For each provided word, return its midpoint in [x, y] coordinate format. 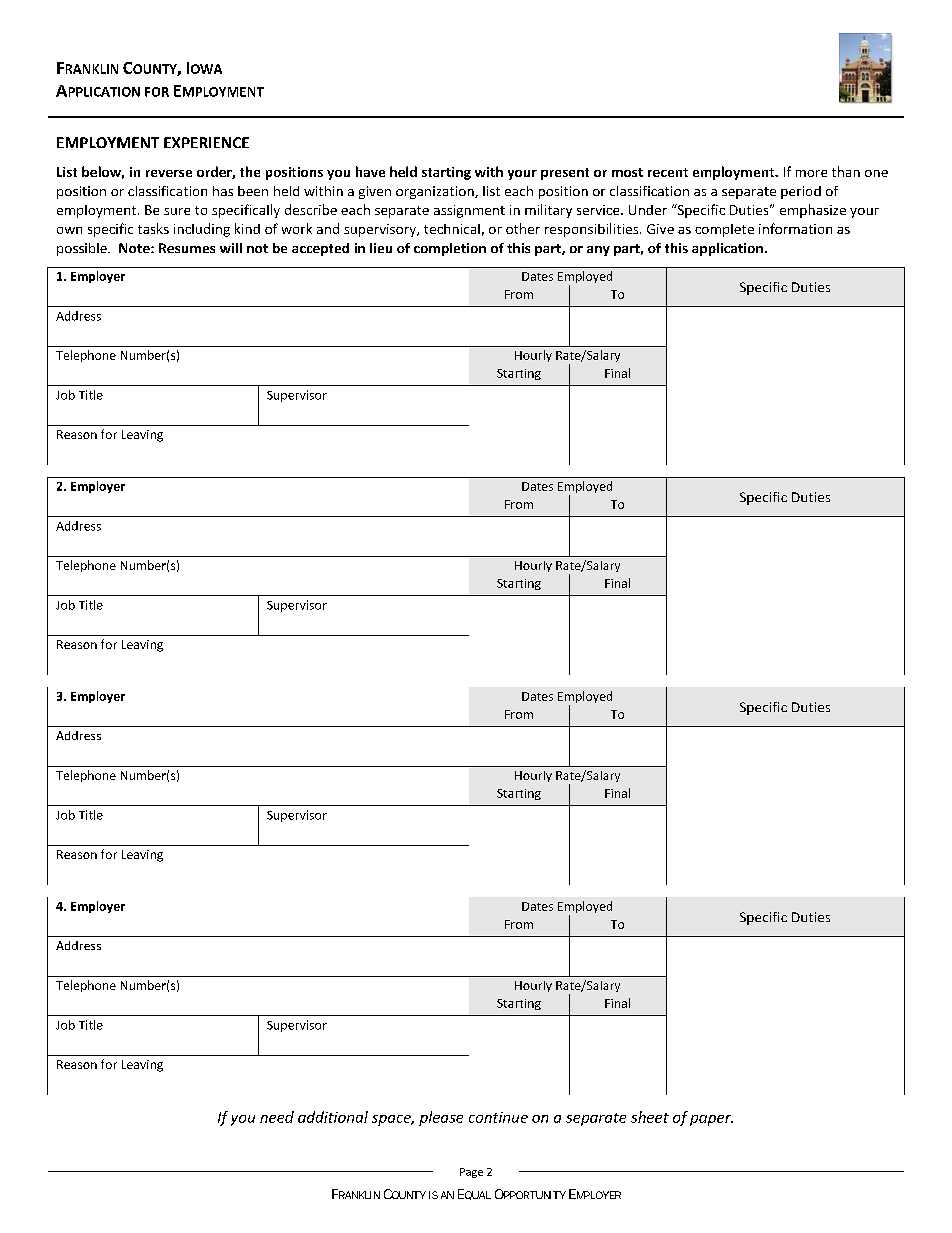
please [441, 1118]
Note [135, 248]
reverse [169, 173]
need [277, 1117]
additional [333, 1117]
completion [450, 249]
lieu [381, 248]
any [598, 251]
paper [711, 1120]
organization [436, 192]
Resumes [187, 248]
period [801, 192]
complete [724, 230]
